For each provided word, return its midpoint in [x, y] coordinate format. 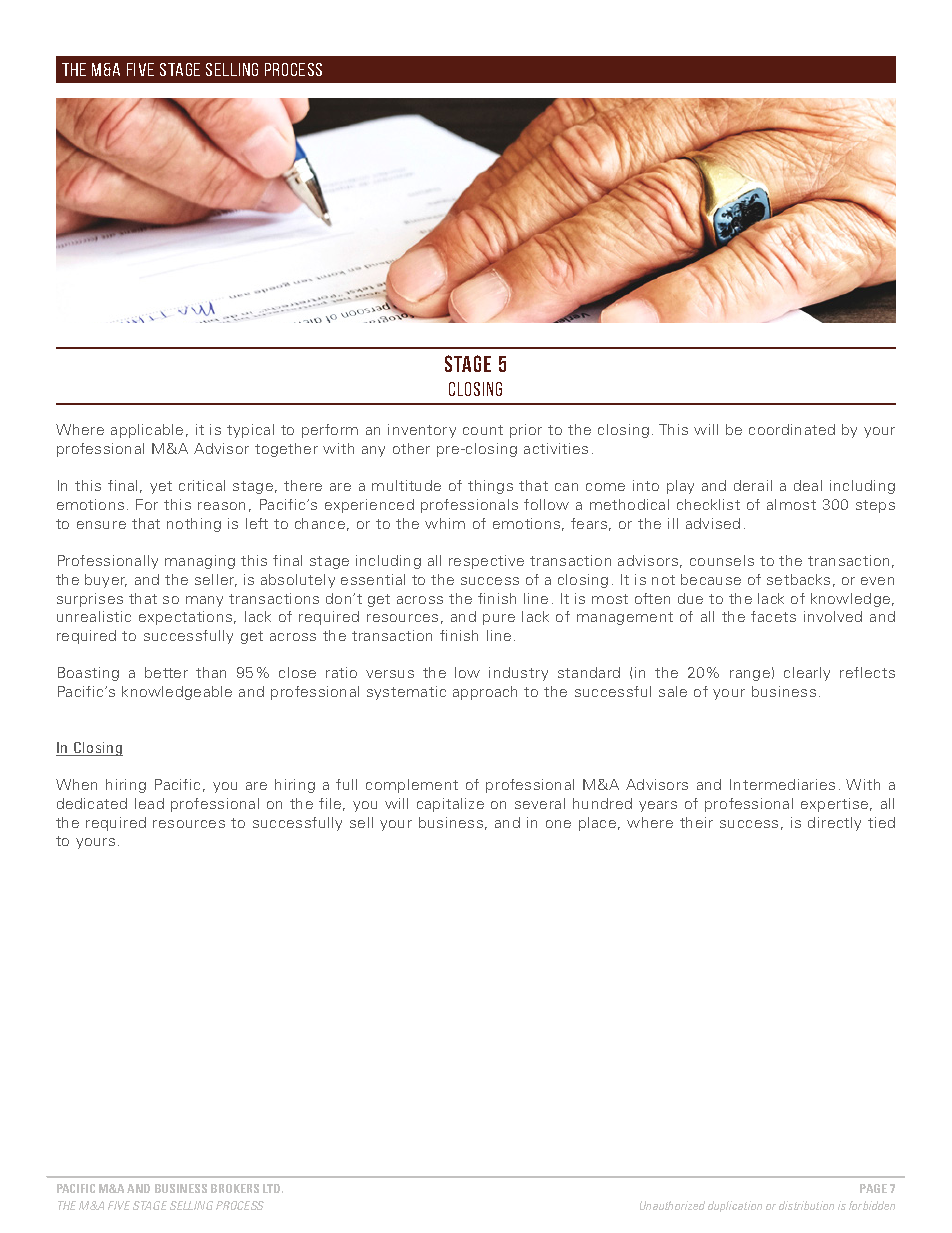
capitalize [450, 805]
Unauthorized [672, 1205]
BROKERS [235, 1188]
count [483, 430]
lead [149, 803]
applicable [147, 431]
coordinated [792, 429]
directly [834, 824]
